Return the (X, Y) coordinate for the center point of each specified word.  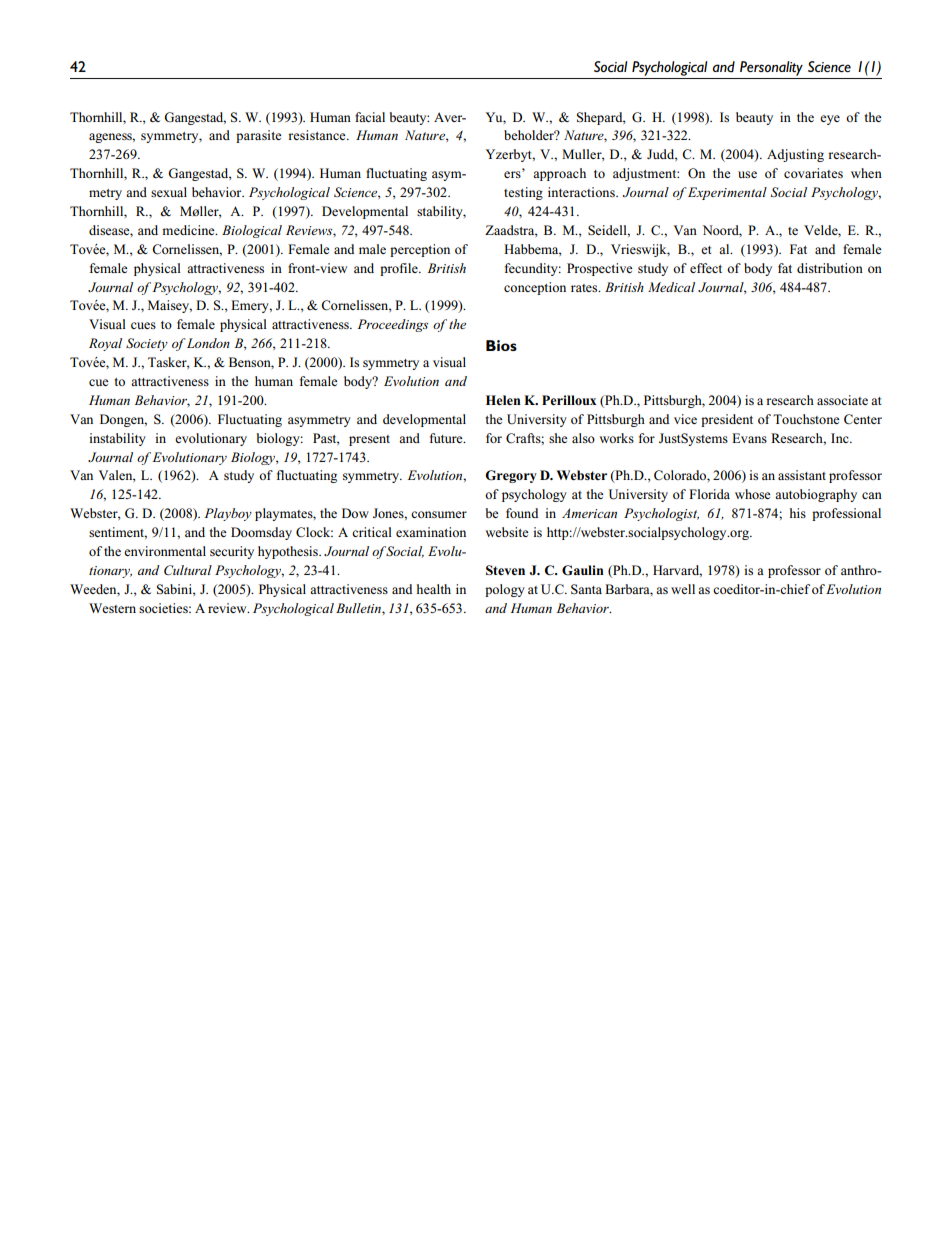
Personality (771, 68)
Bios (501, 345)
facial (370, 117)
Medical (671, 287)
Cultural (188, 570)
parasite (259, 136)
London (207, 343)
